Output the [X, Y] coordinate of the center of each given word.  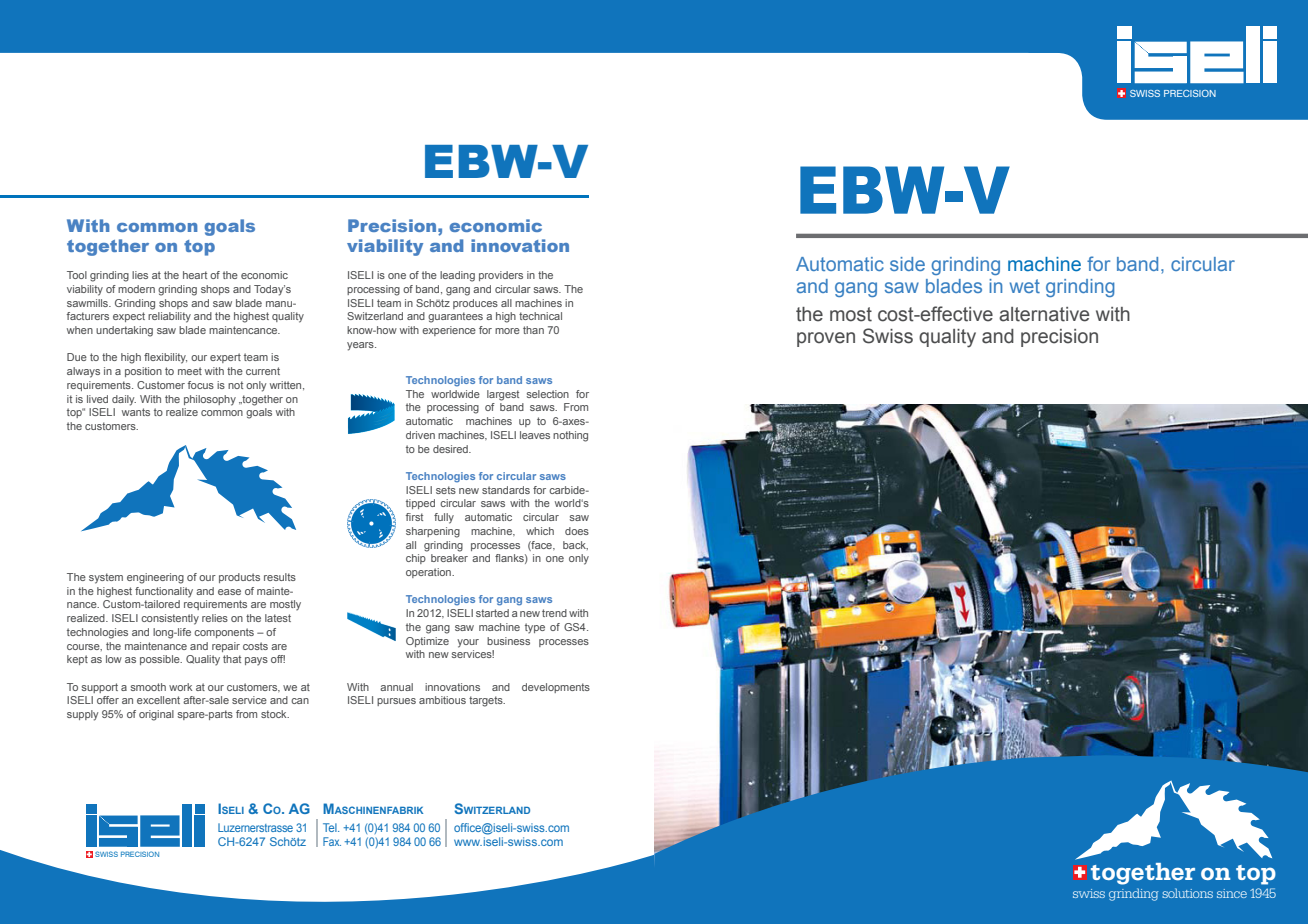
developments [556, 688]
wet [1025, 286]
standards [506, 490]
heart [195, 275]
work [180, 687]
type [535, 628]
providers [501, 276]
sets [446, 490]
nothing [570, 436]
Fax [332, 841]
